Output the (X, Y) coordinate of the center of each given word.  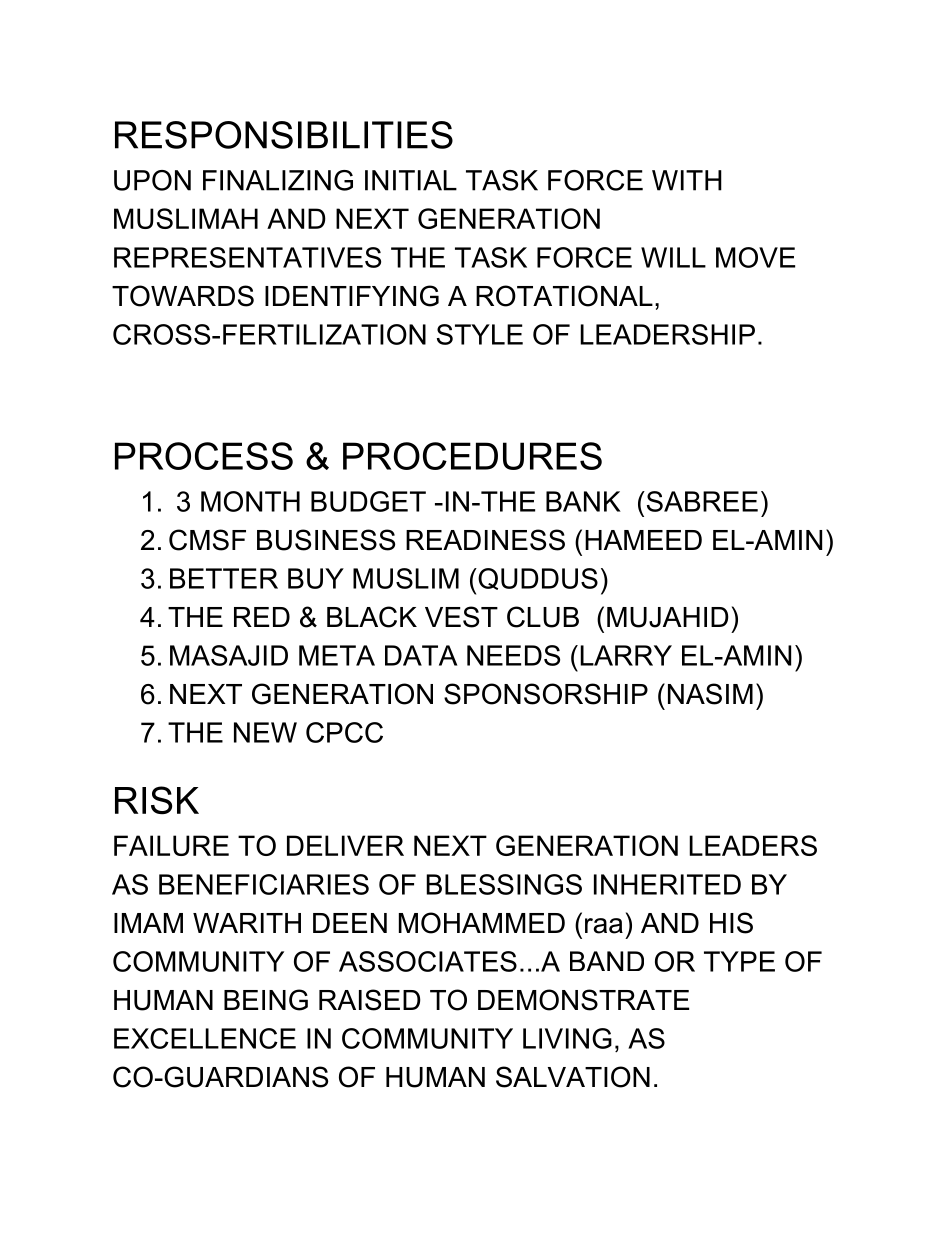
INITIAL (411, 180)
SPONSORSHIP (546, 694)
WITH (687, 180)
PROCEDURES (472, 456)
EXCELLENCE (205, 1038)
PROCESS (204, 456)
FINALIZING (278, 180)
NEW (265, 732)
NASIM (710, 694)
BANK (583, 501)
